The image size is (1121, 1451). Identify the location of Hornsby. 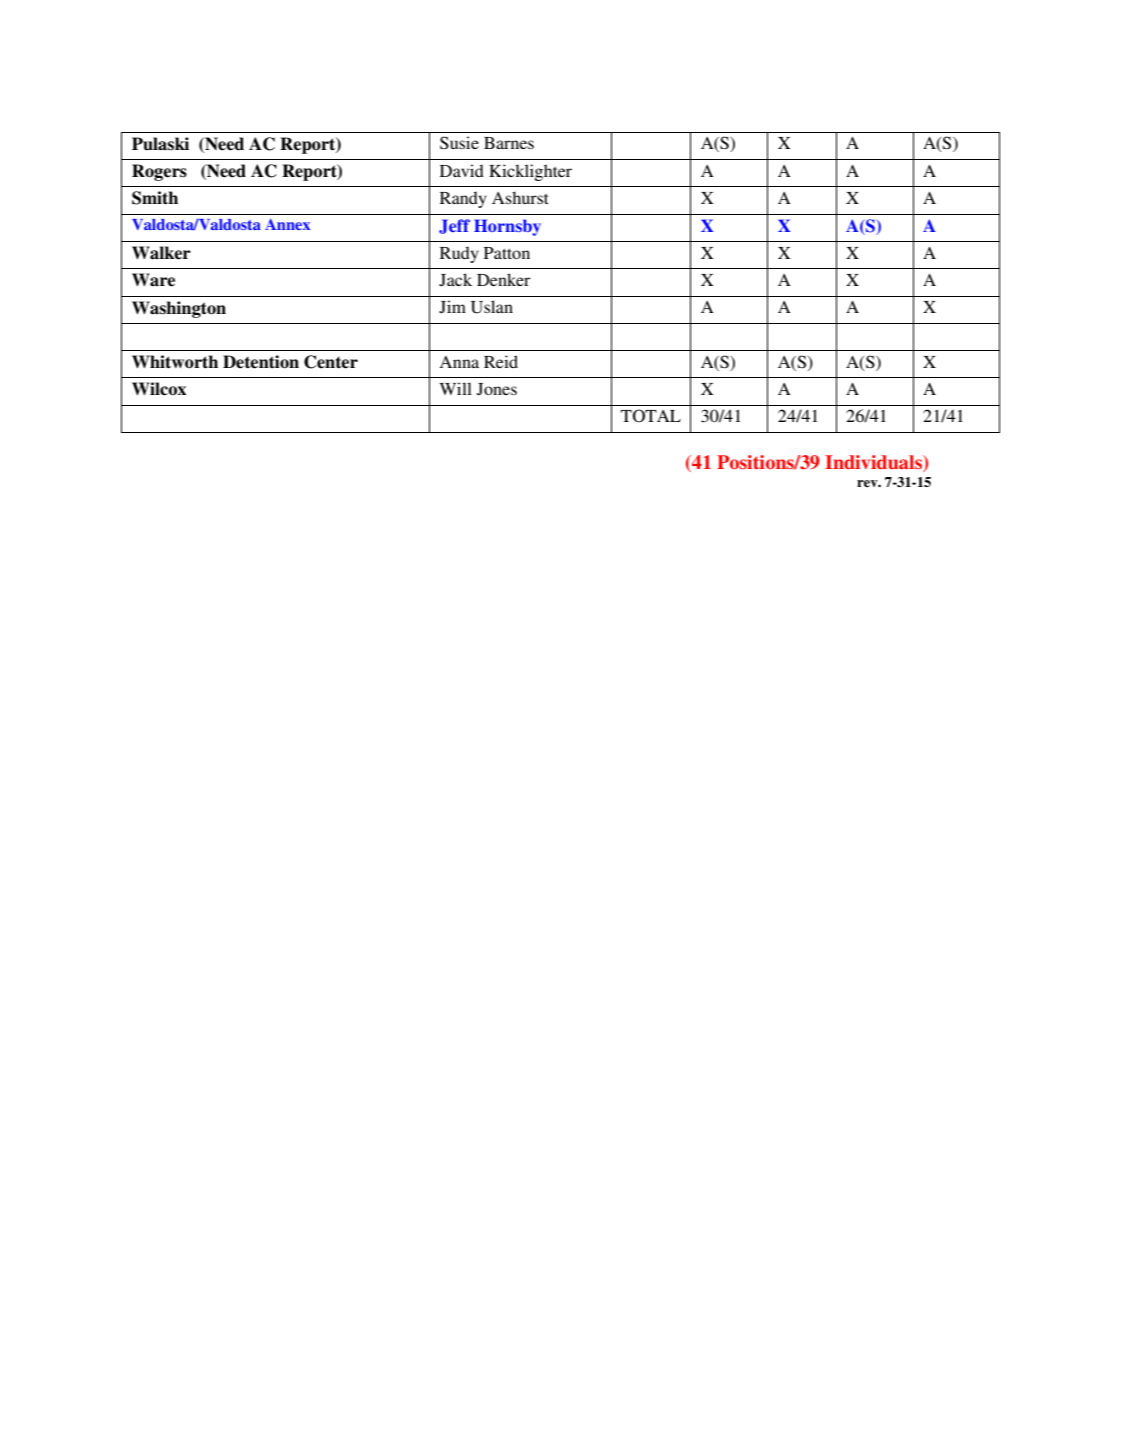
(507, 227).
